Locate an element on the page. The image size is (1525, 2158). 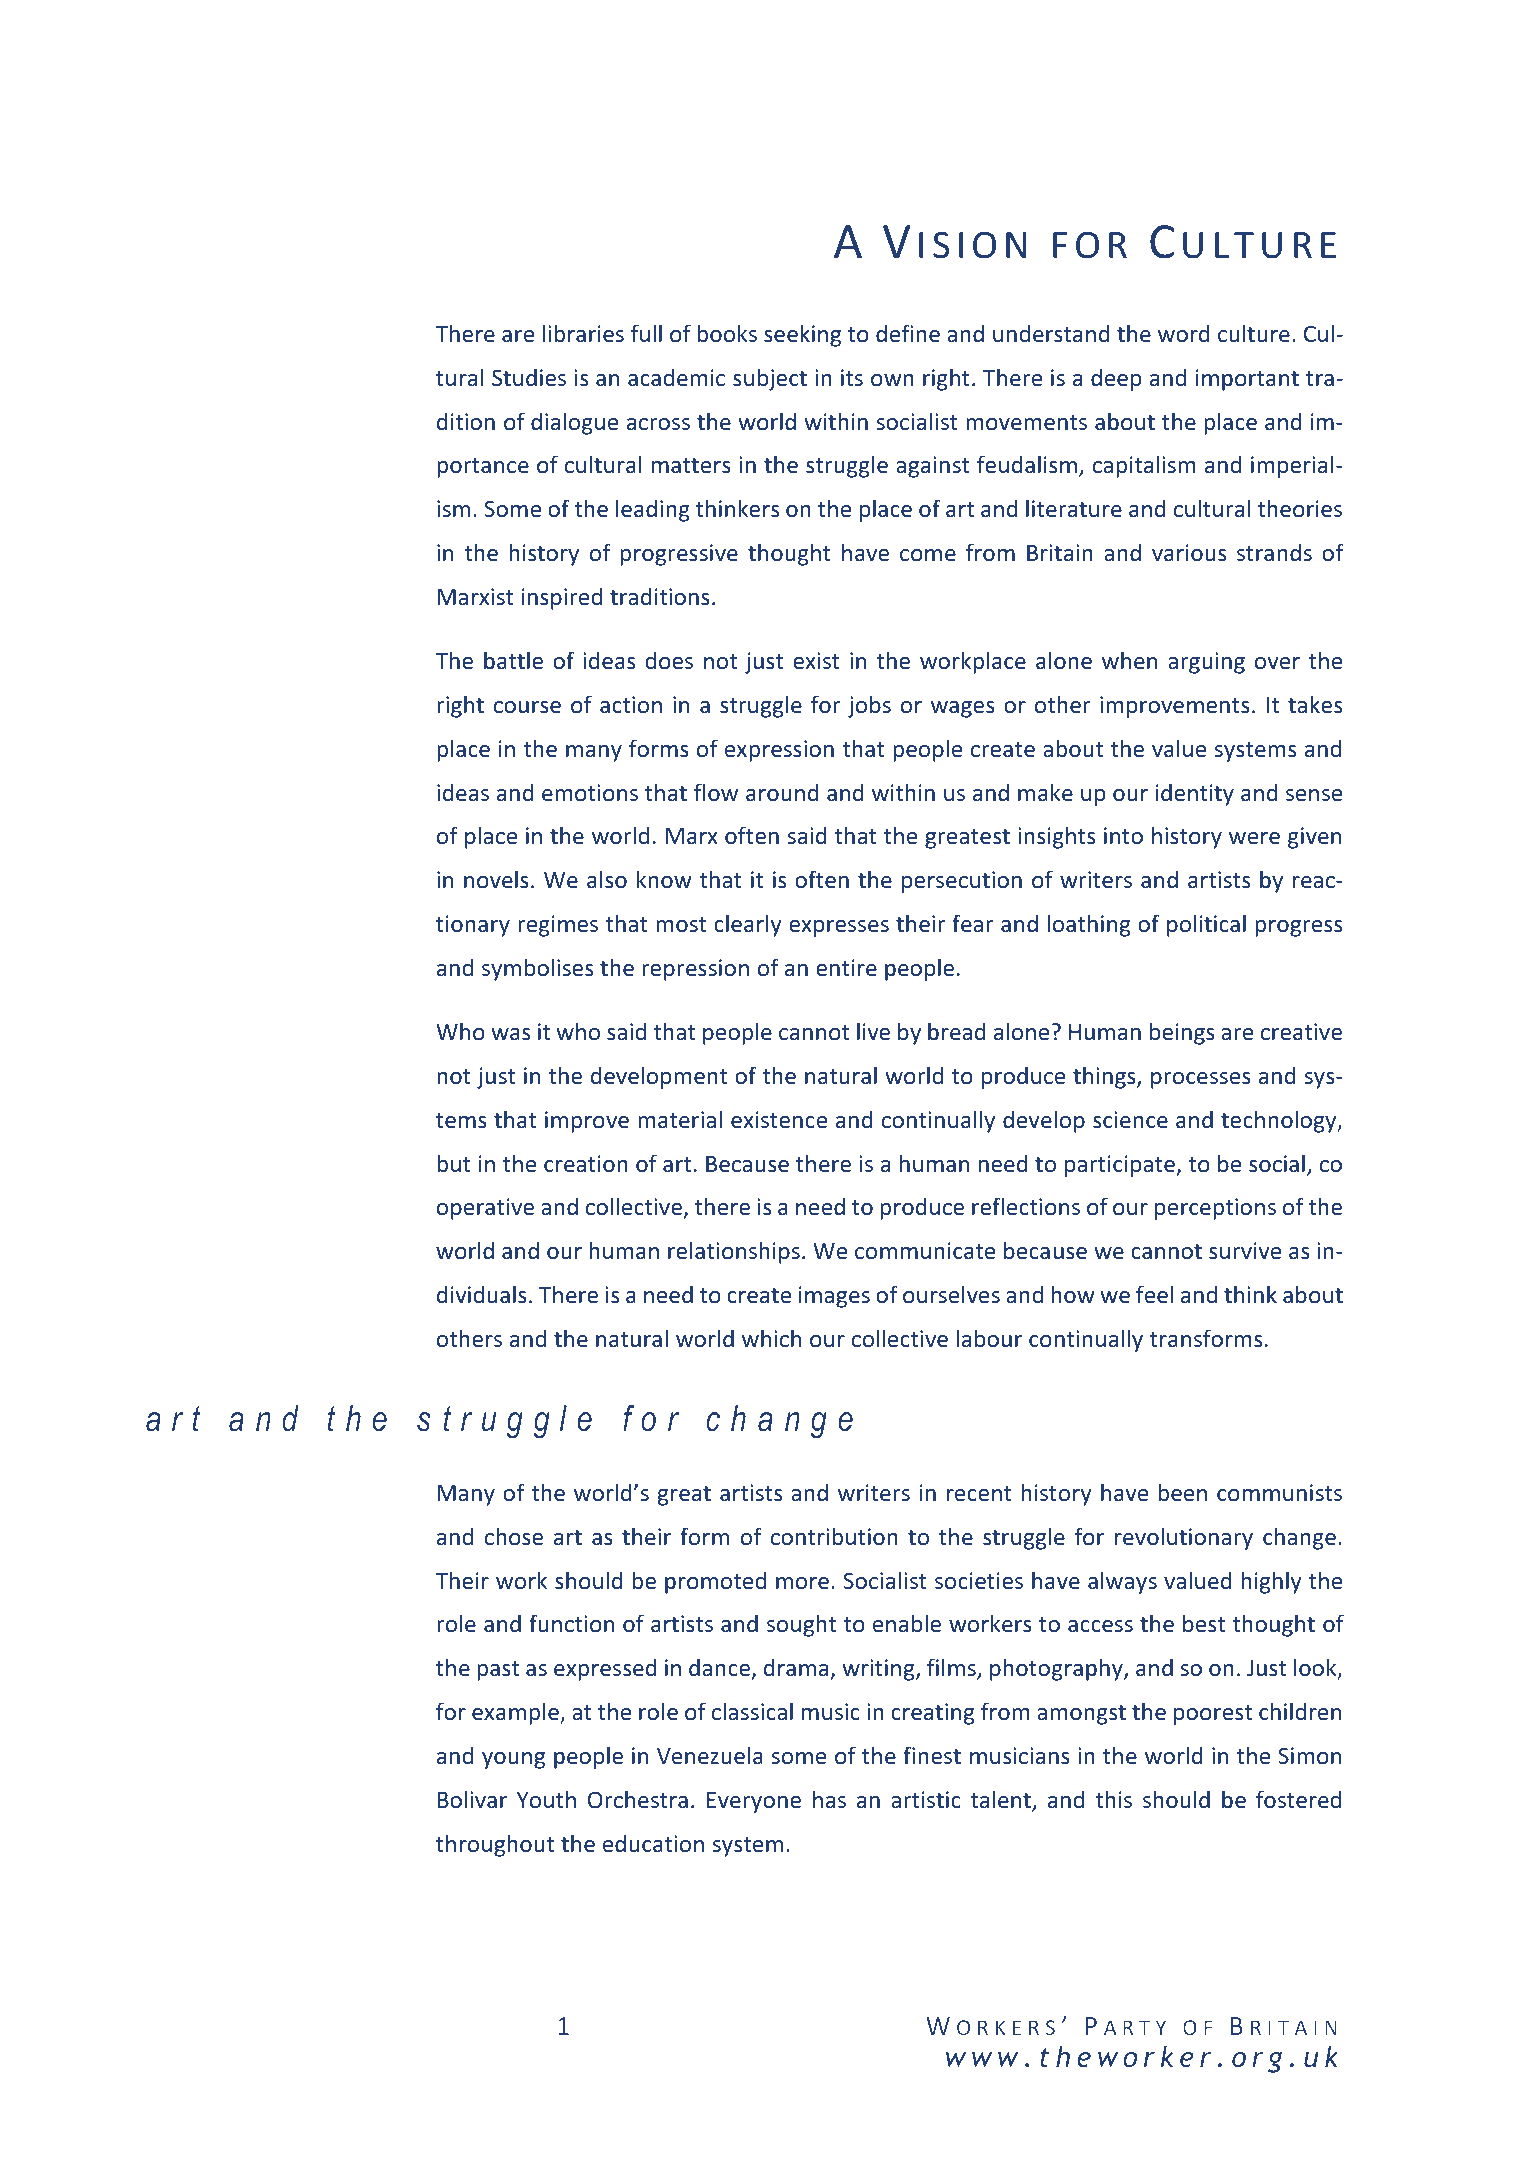
ourselves is located at coordinates (951, 1294).
